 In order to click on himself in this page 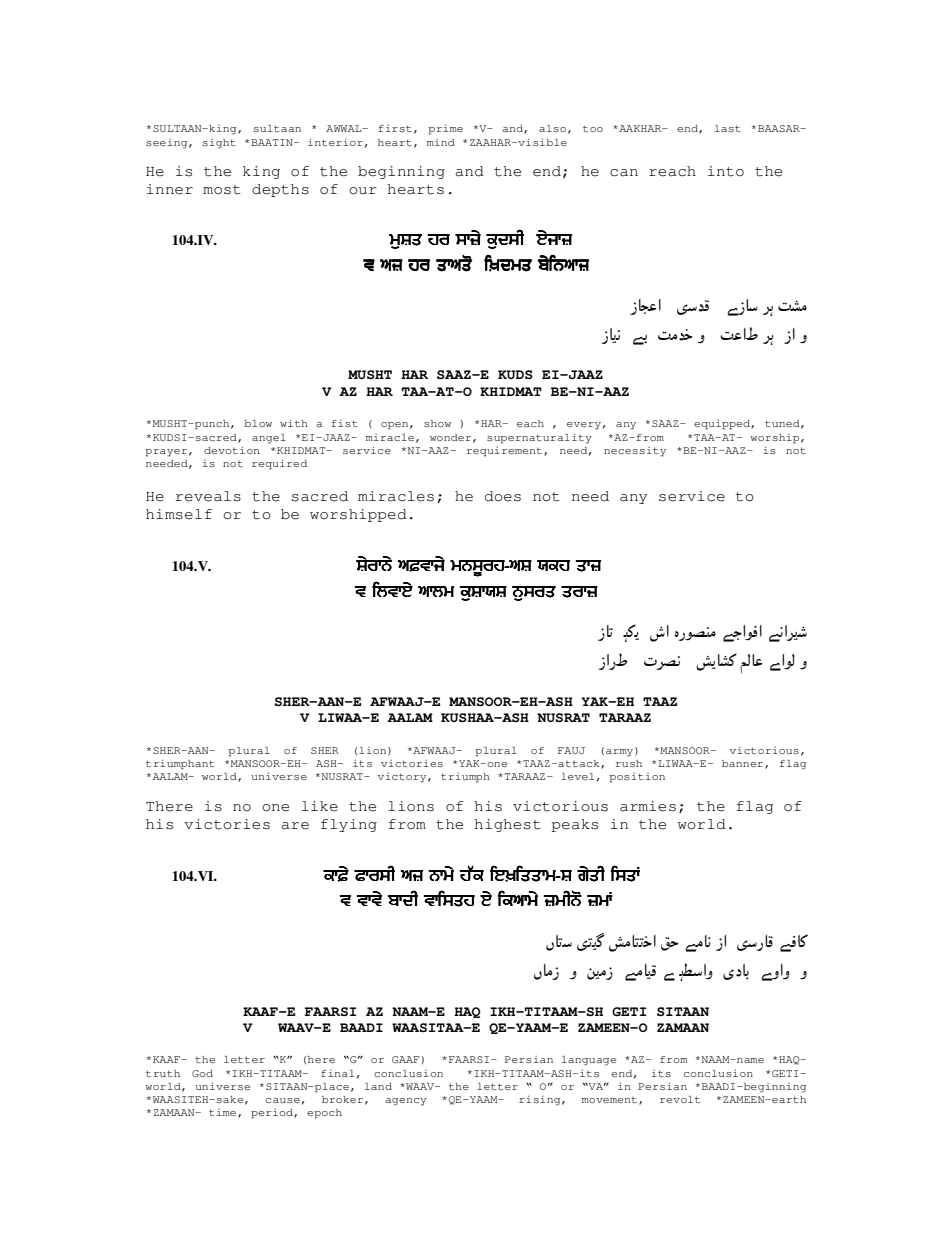, I will do `click(179, 514)`.
